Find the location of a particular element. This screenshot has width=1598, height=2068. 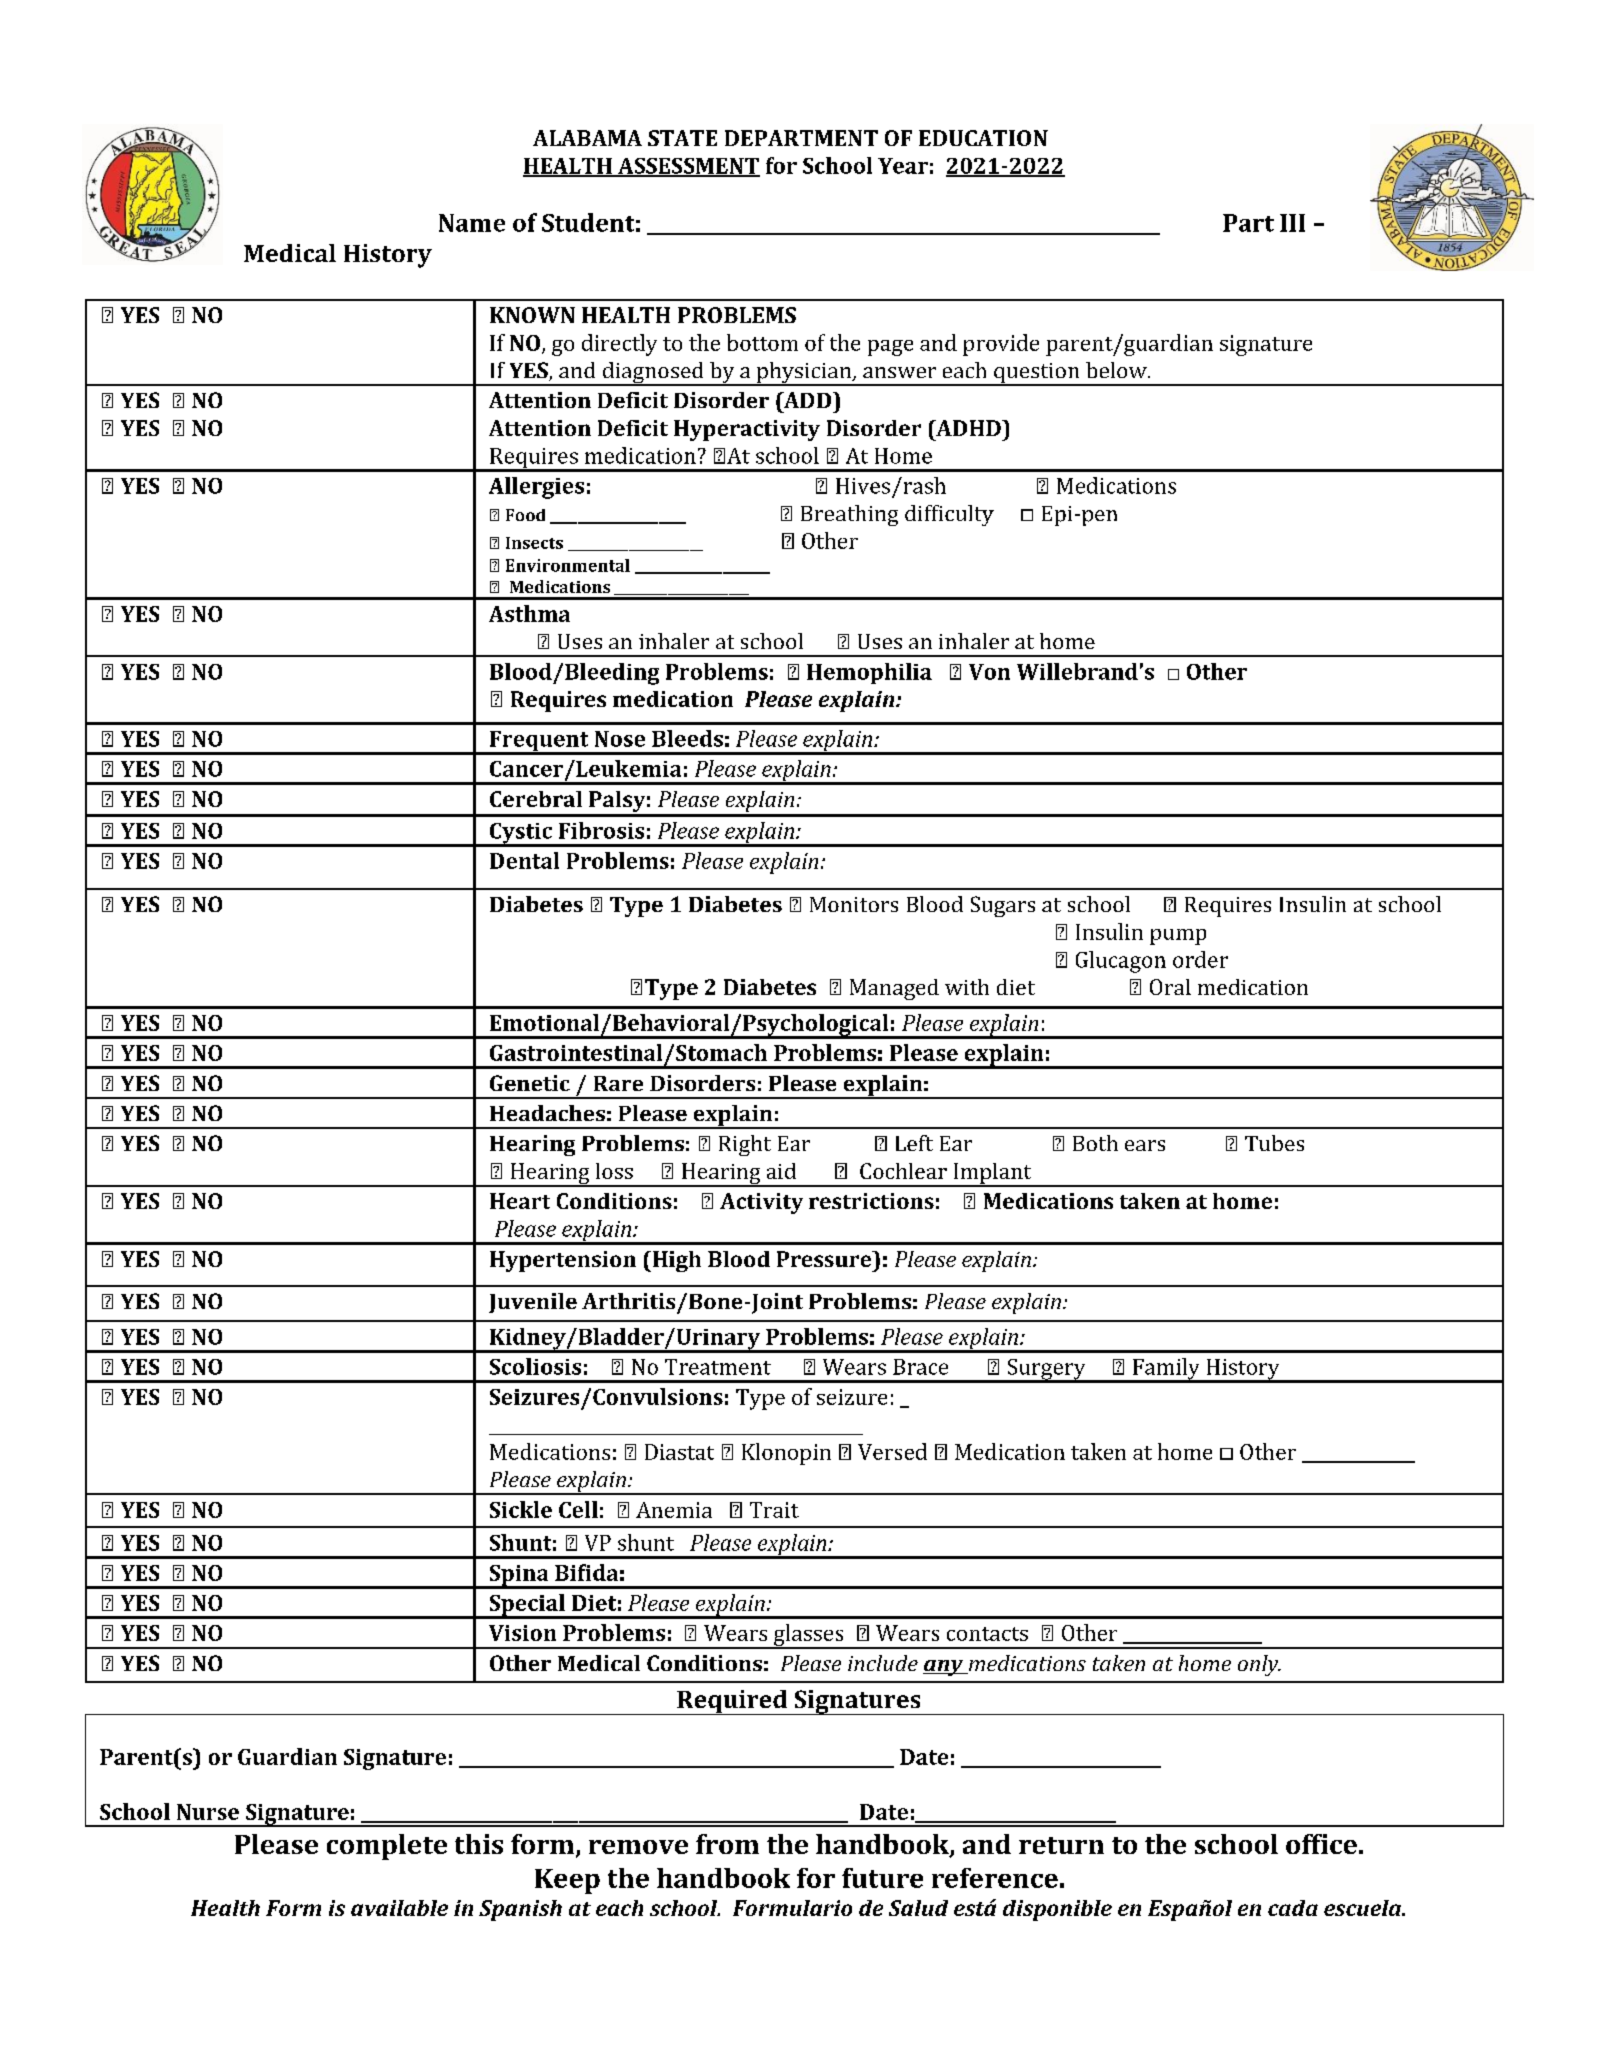

Sickle is located at coordinates (521, 1509).
